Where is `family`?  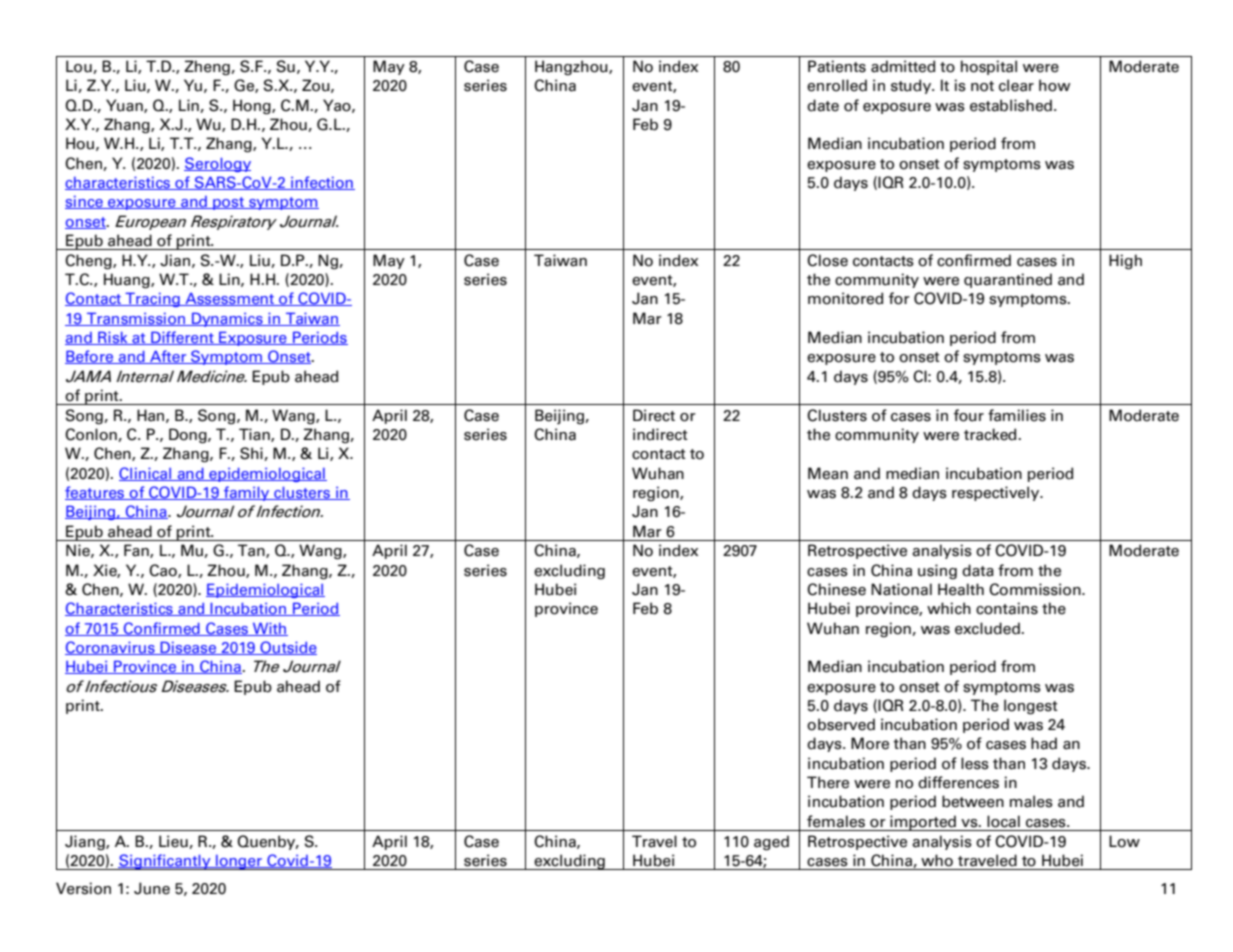 family is located at coordinates (247, 493).
